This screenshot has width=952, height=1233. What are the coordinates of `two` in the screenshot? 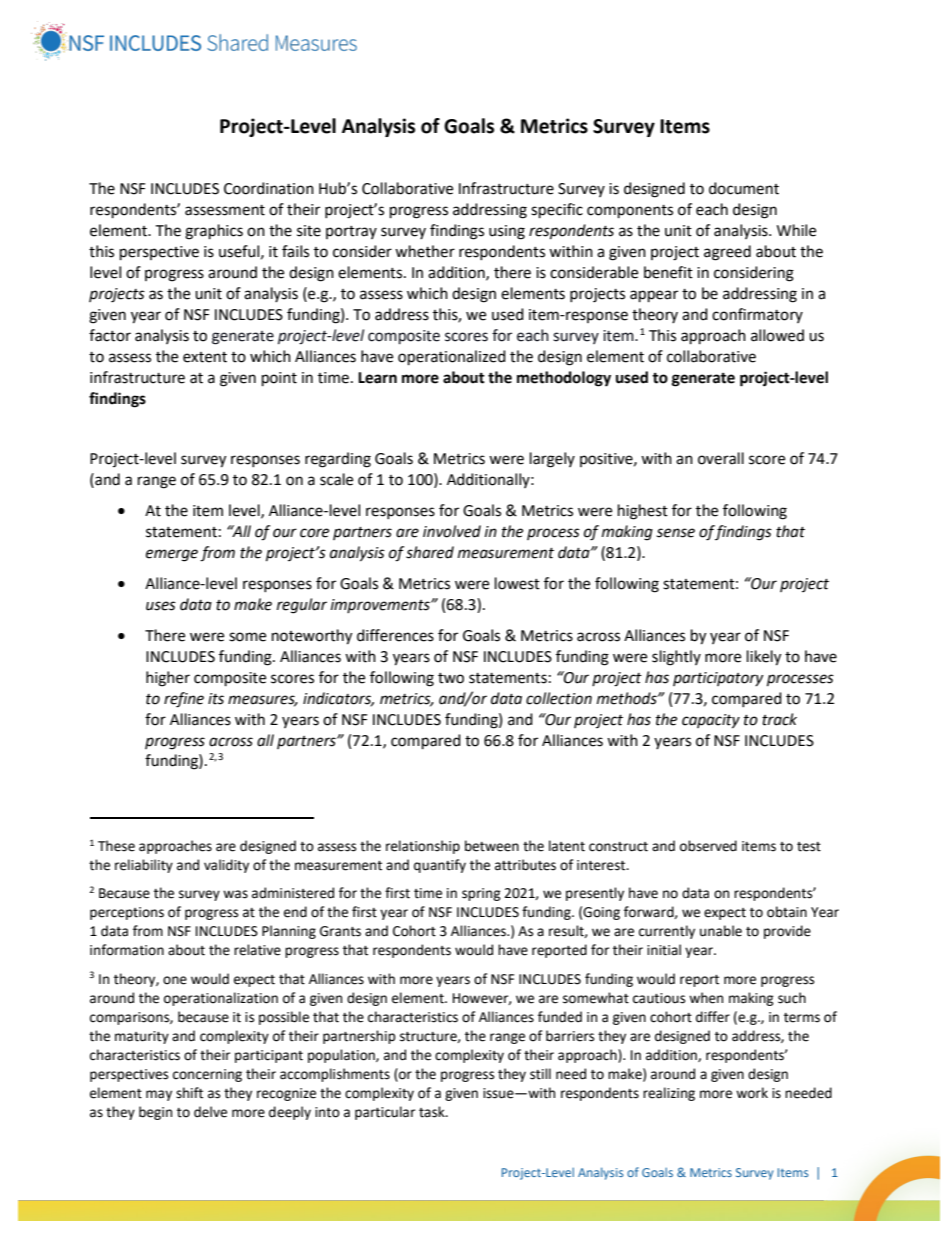 It's located at (451, 678).
